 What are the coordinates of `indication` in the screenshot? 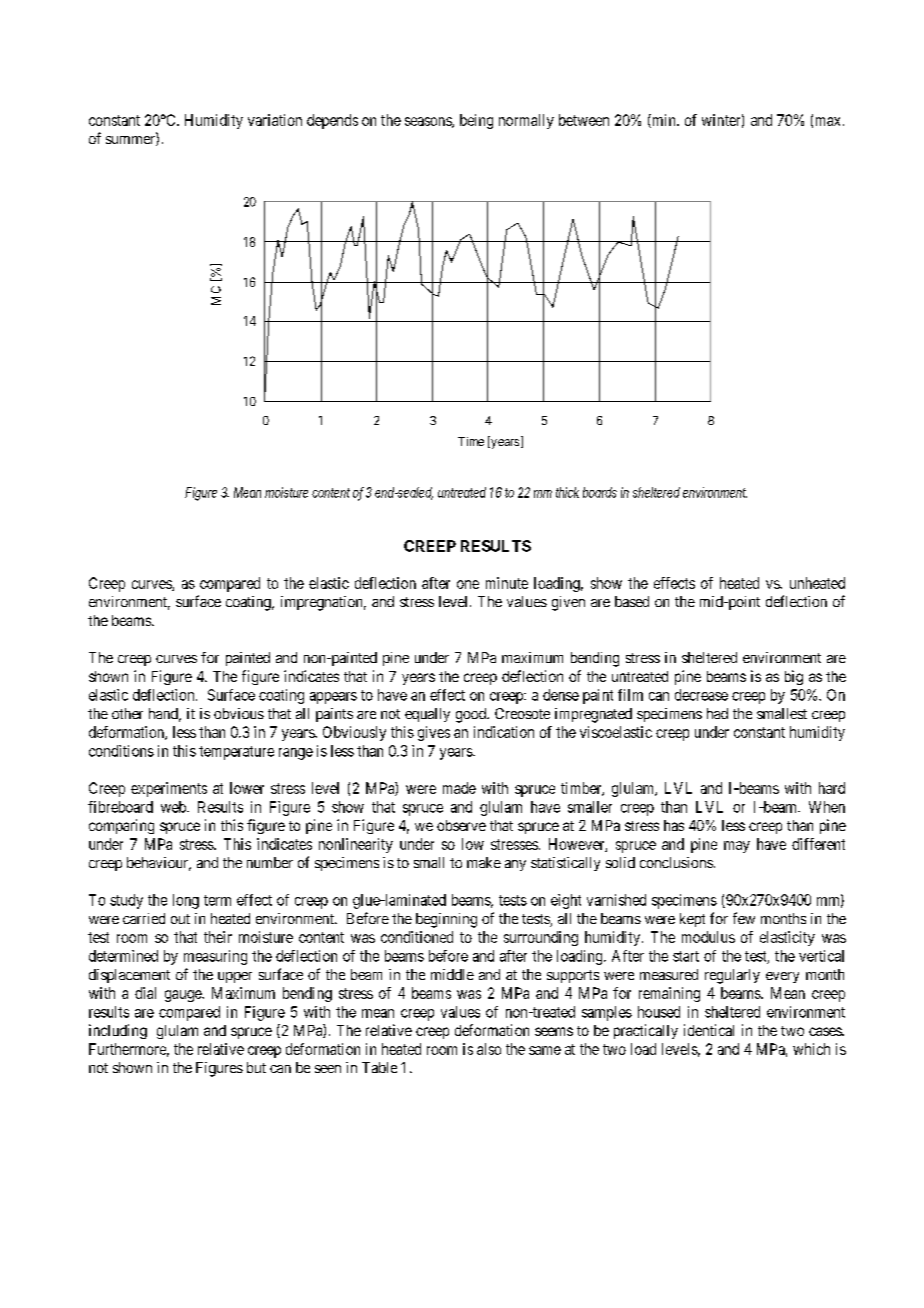 It's located at (504, 732).
